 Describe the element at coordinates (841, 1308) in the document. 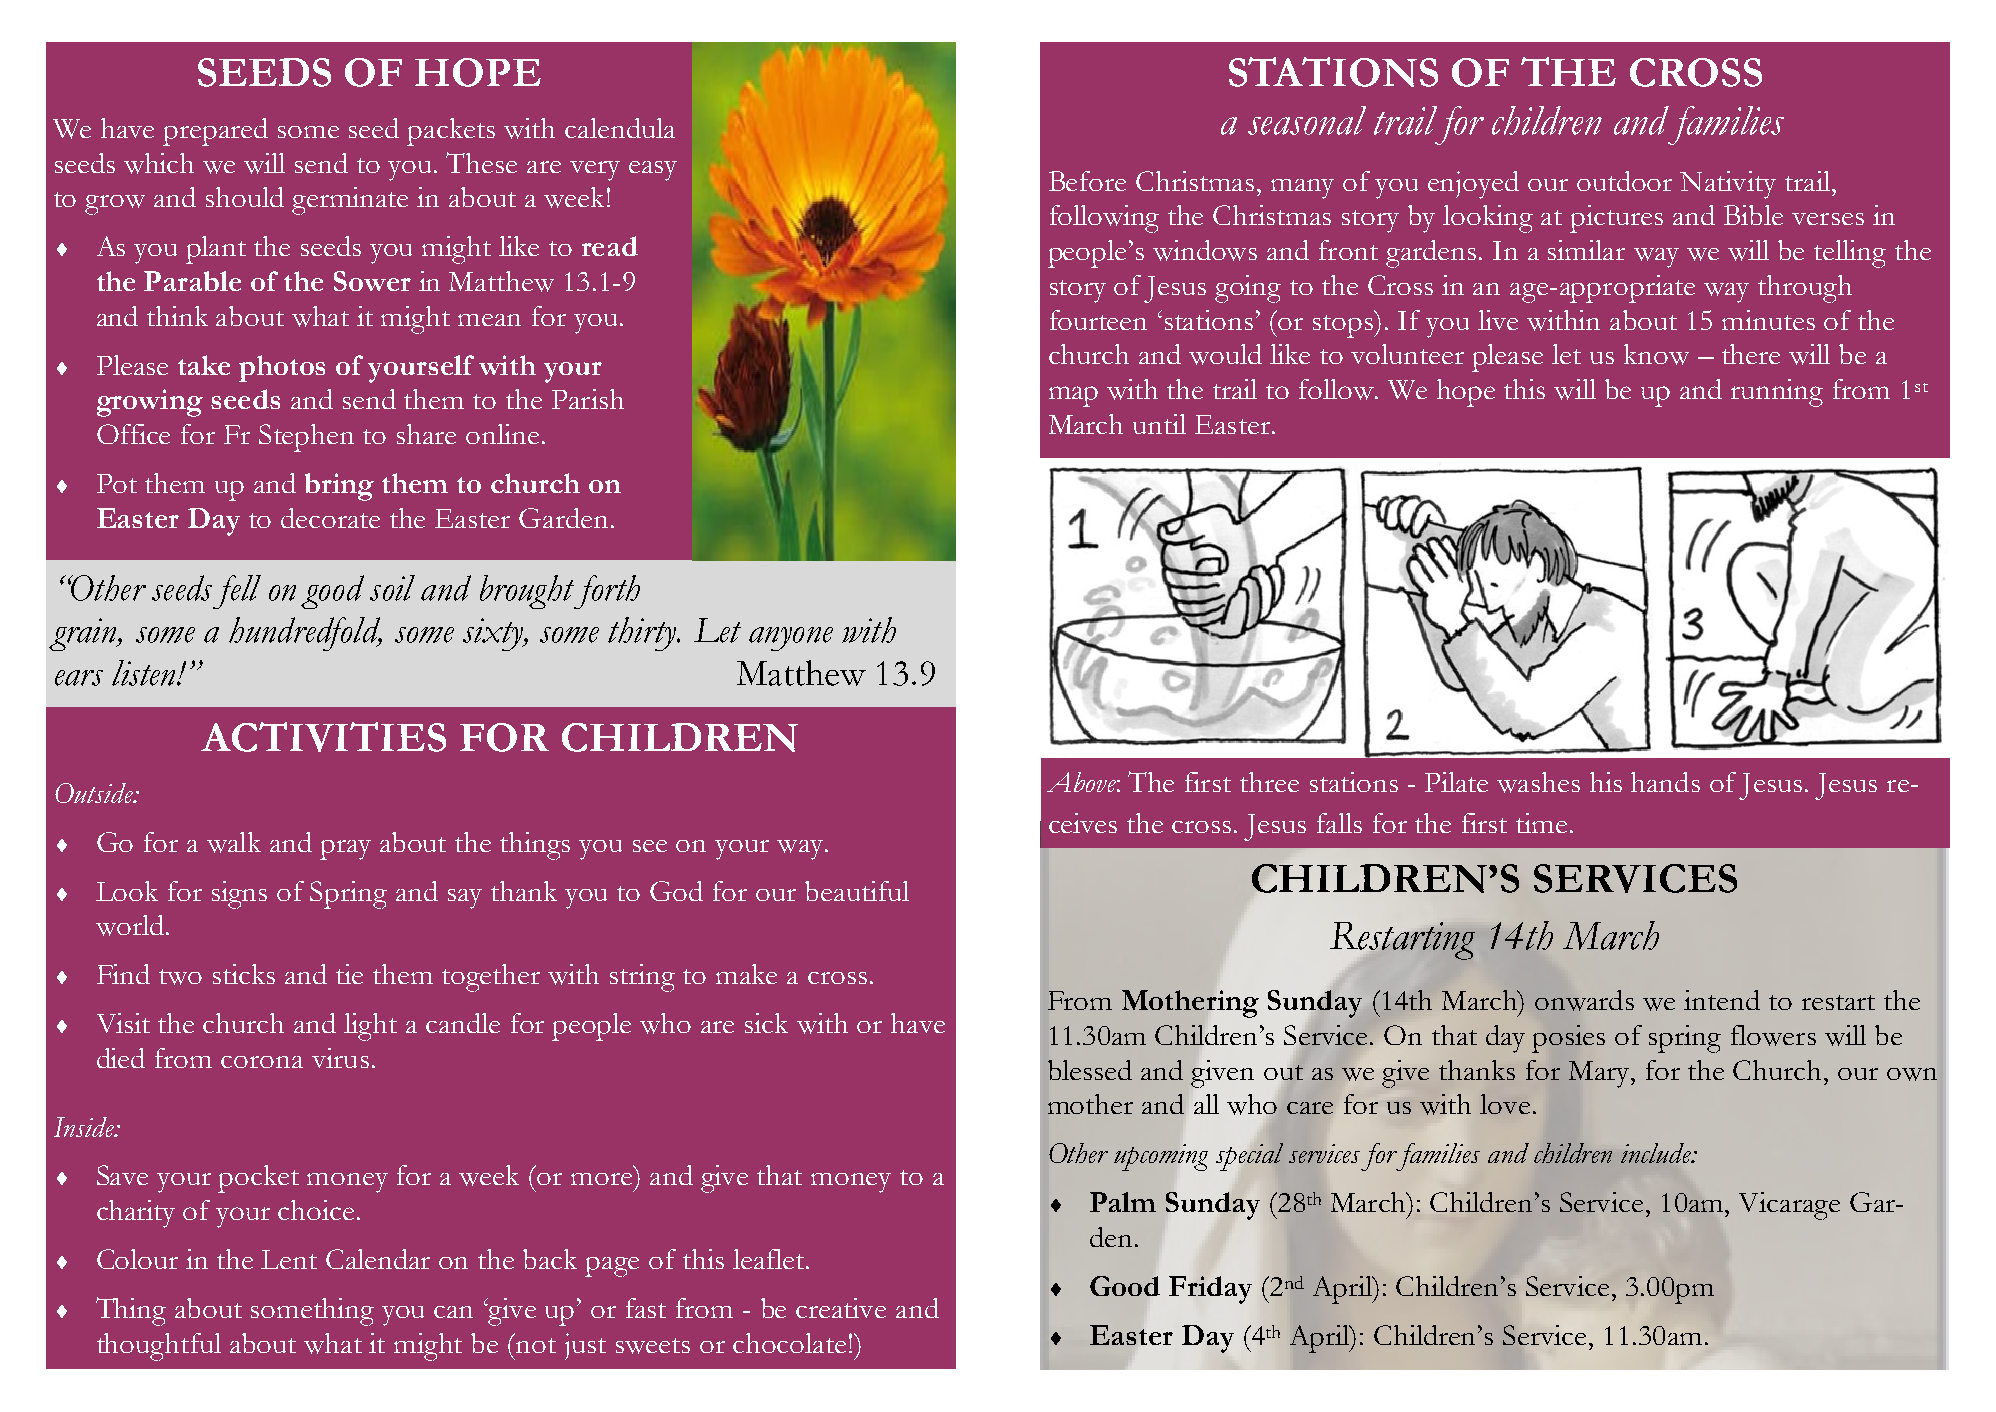

I see `creative` at that location.
